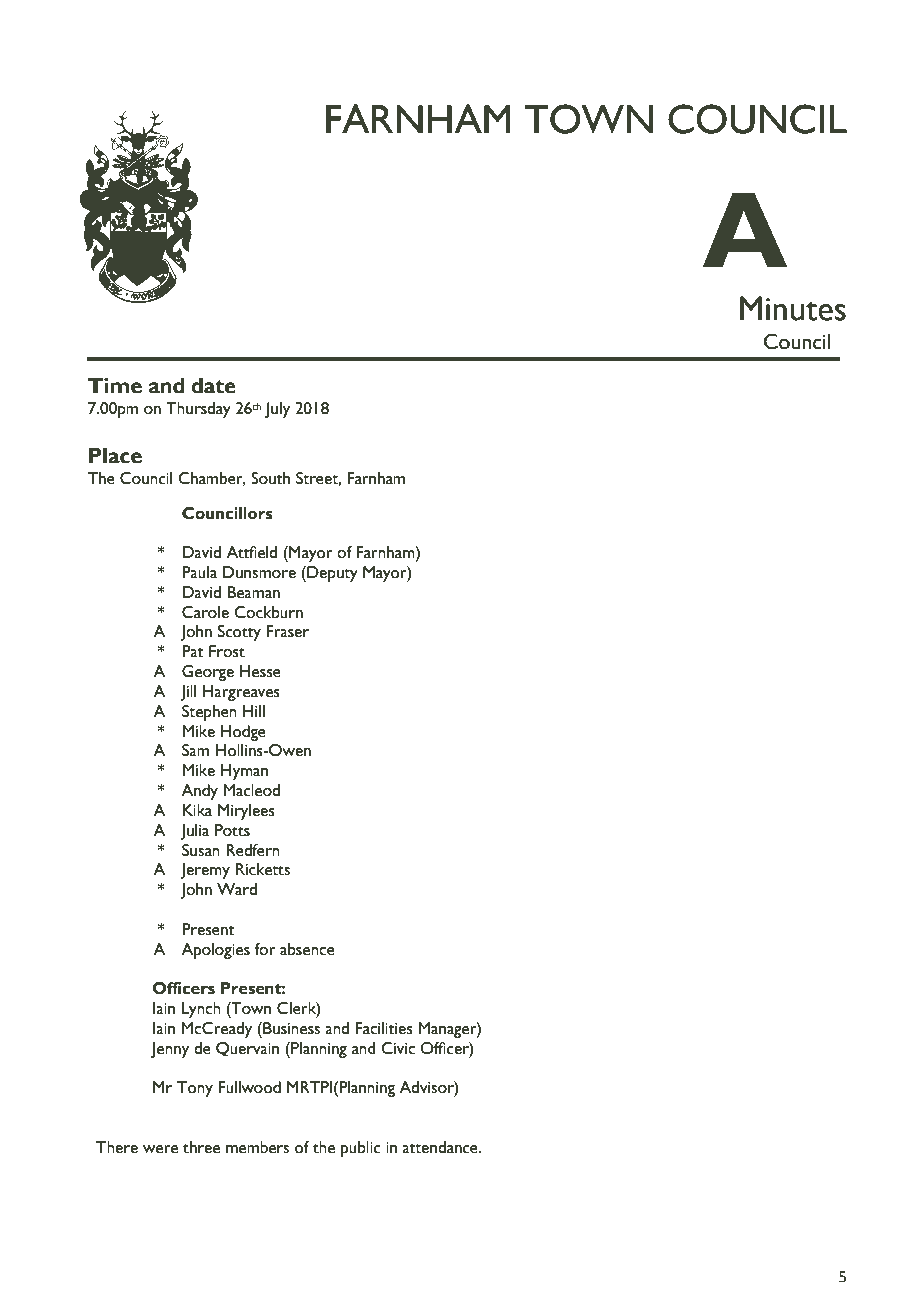  What do you see at coordinates (398, 1048) in the screenshot?
I see `Civic` at bounding box center [398, 1048].
